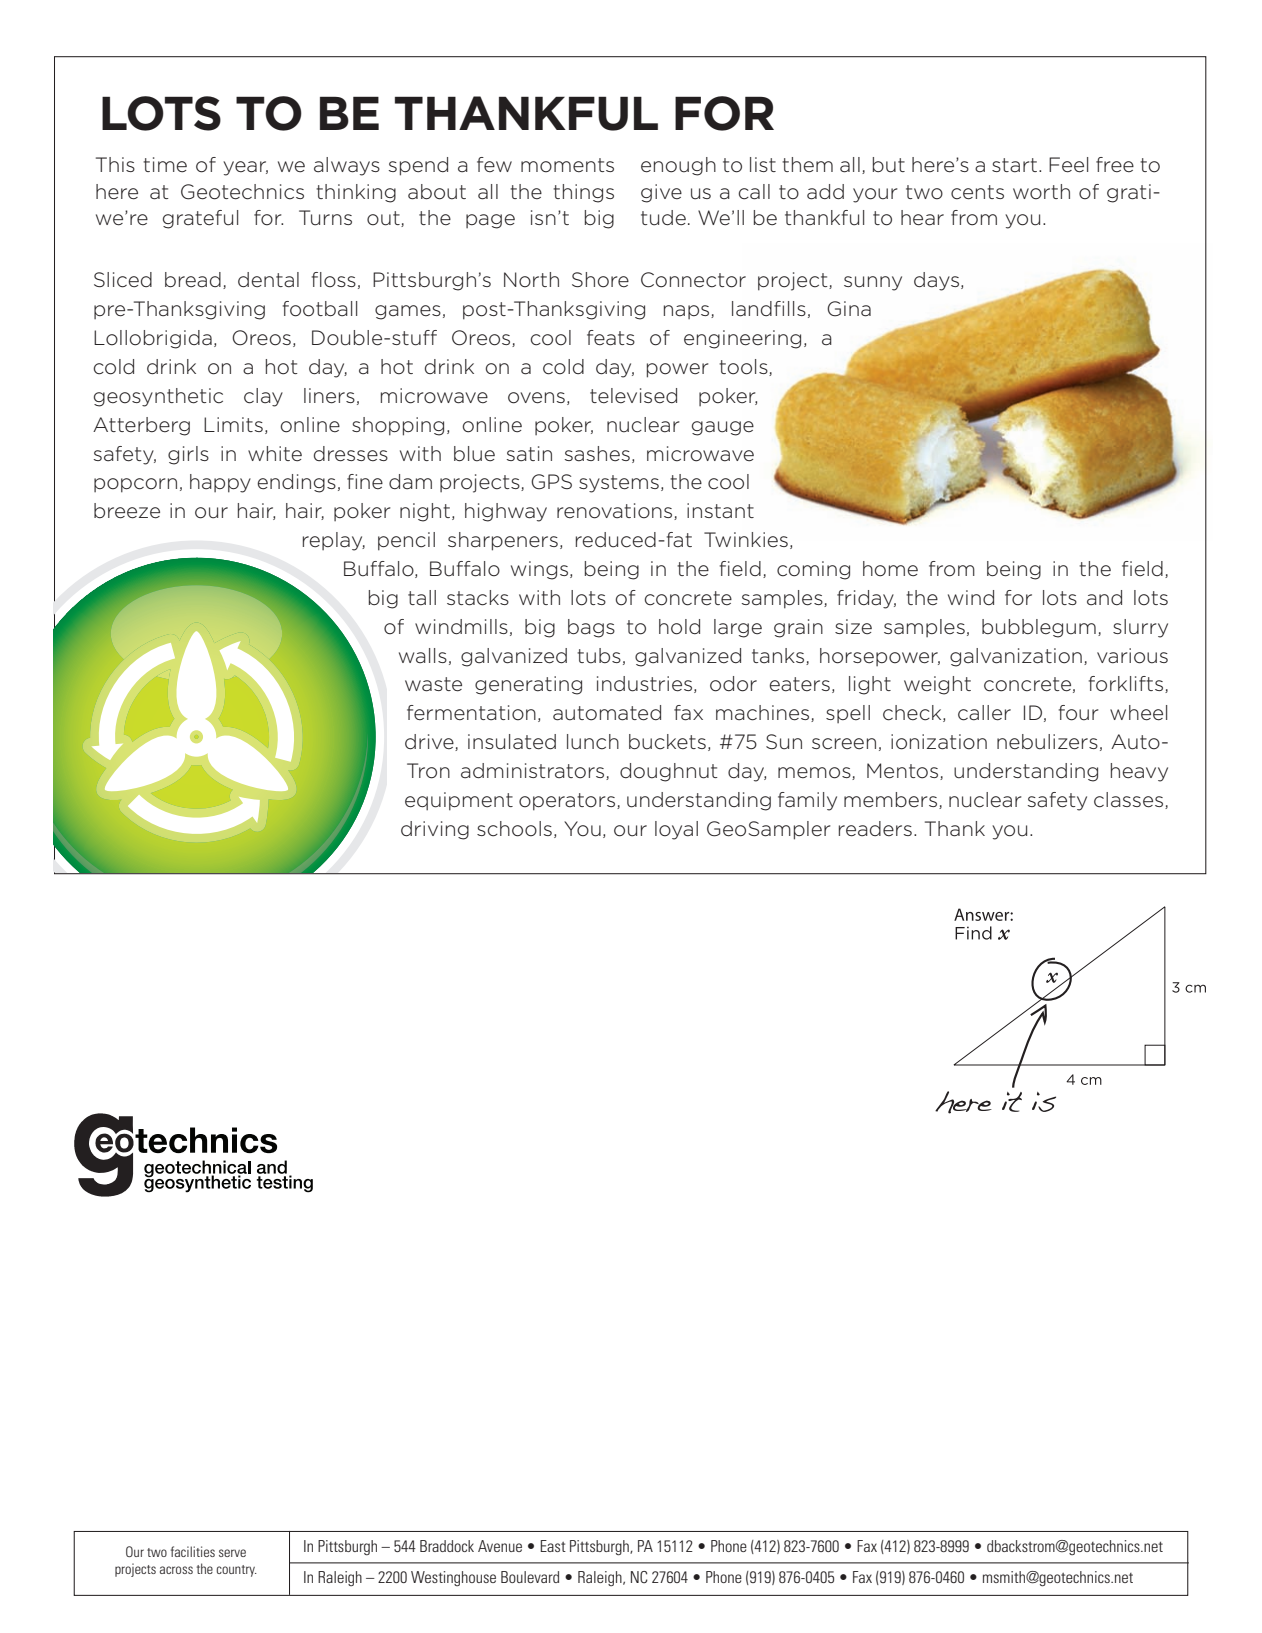 This screenshot has width=1262, height=1633. What do you see at coordinates (553, 1546) in the screenshot?
I see `East` at bounding box center [553, 1546].
